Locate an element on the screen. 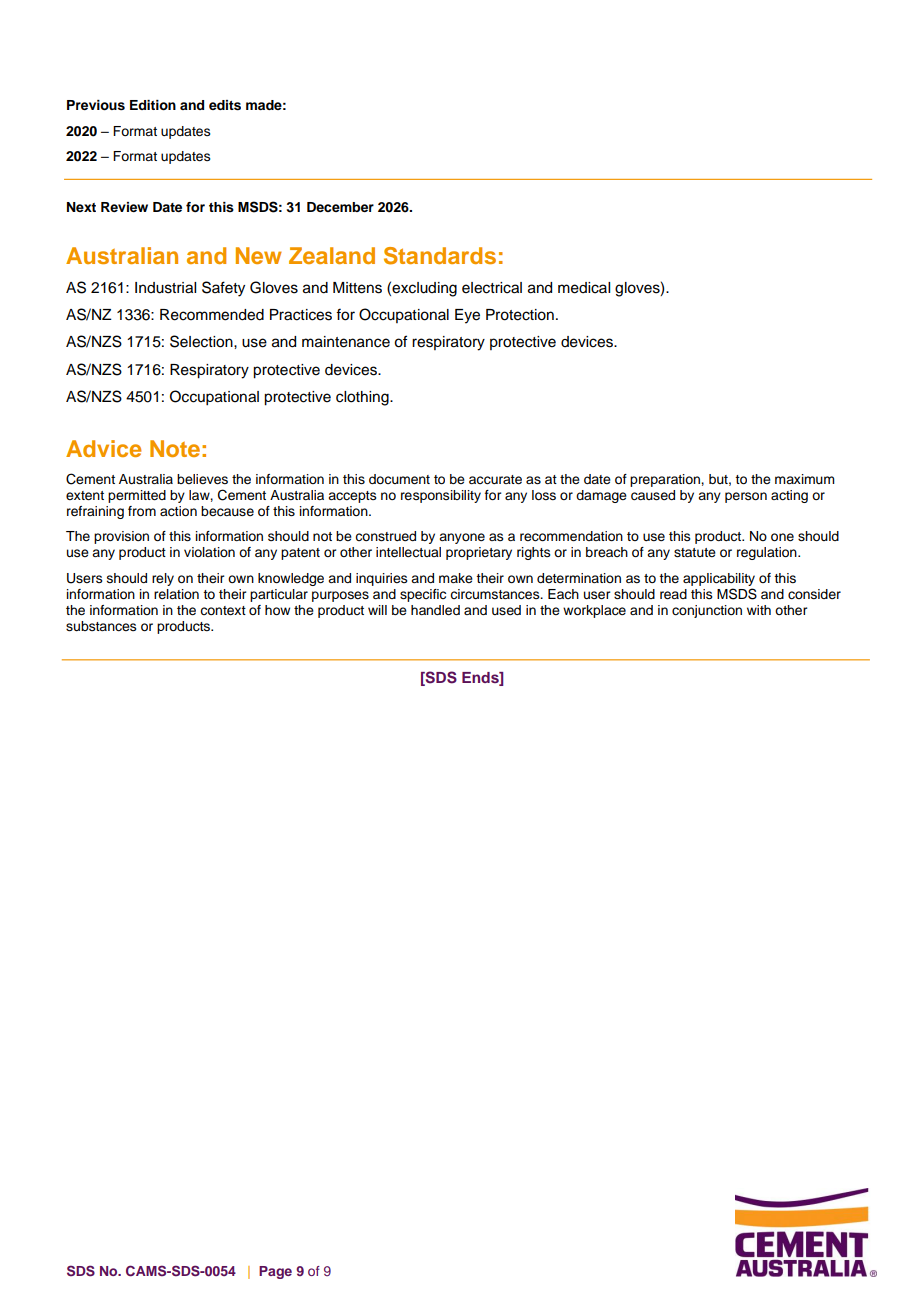 The height and width of the screenshot is (1308, 924). with is located at coordinates (759, 610).
